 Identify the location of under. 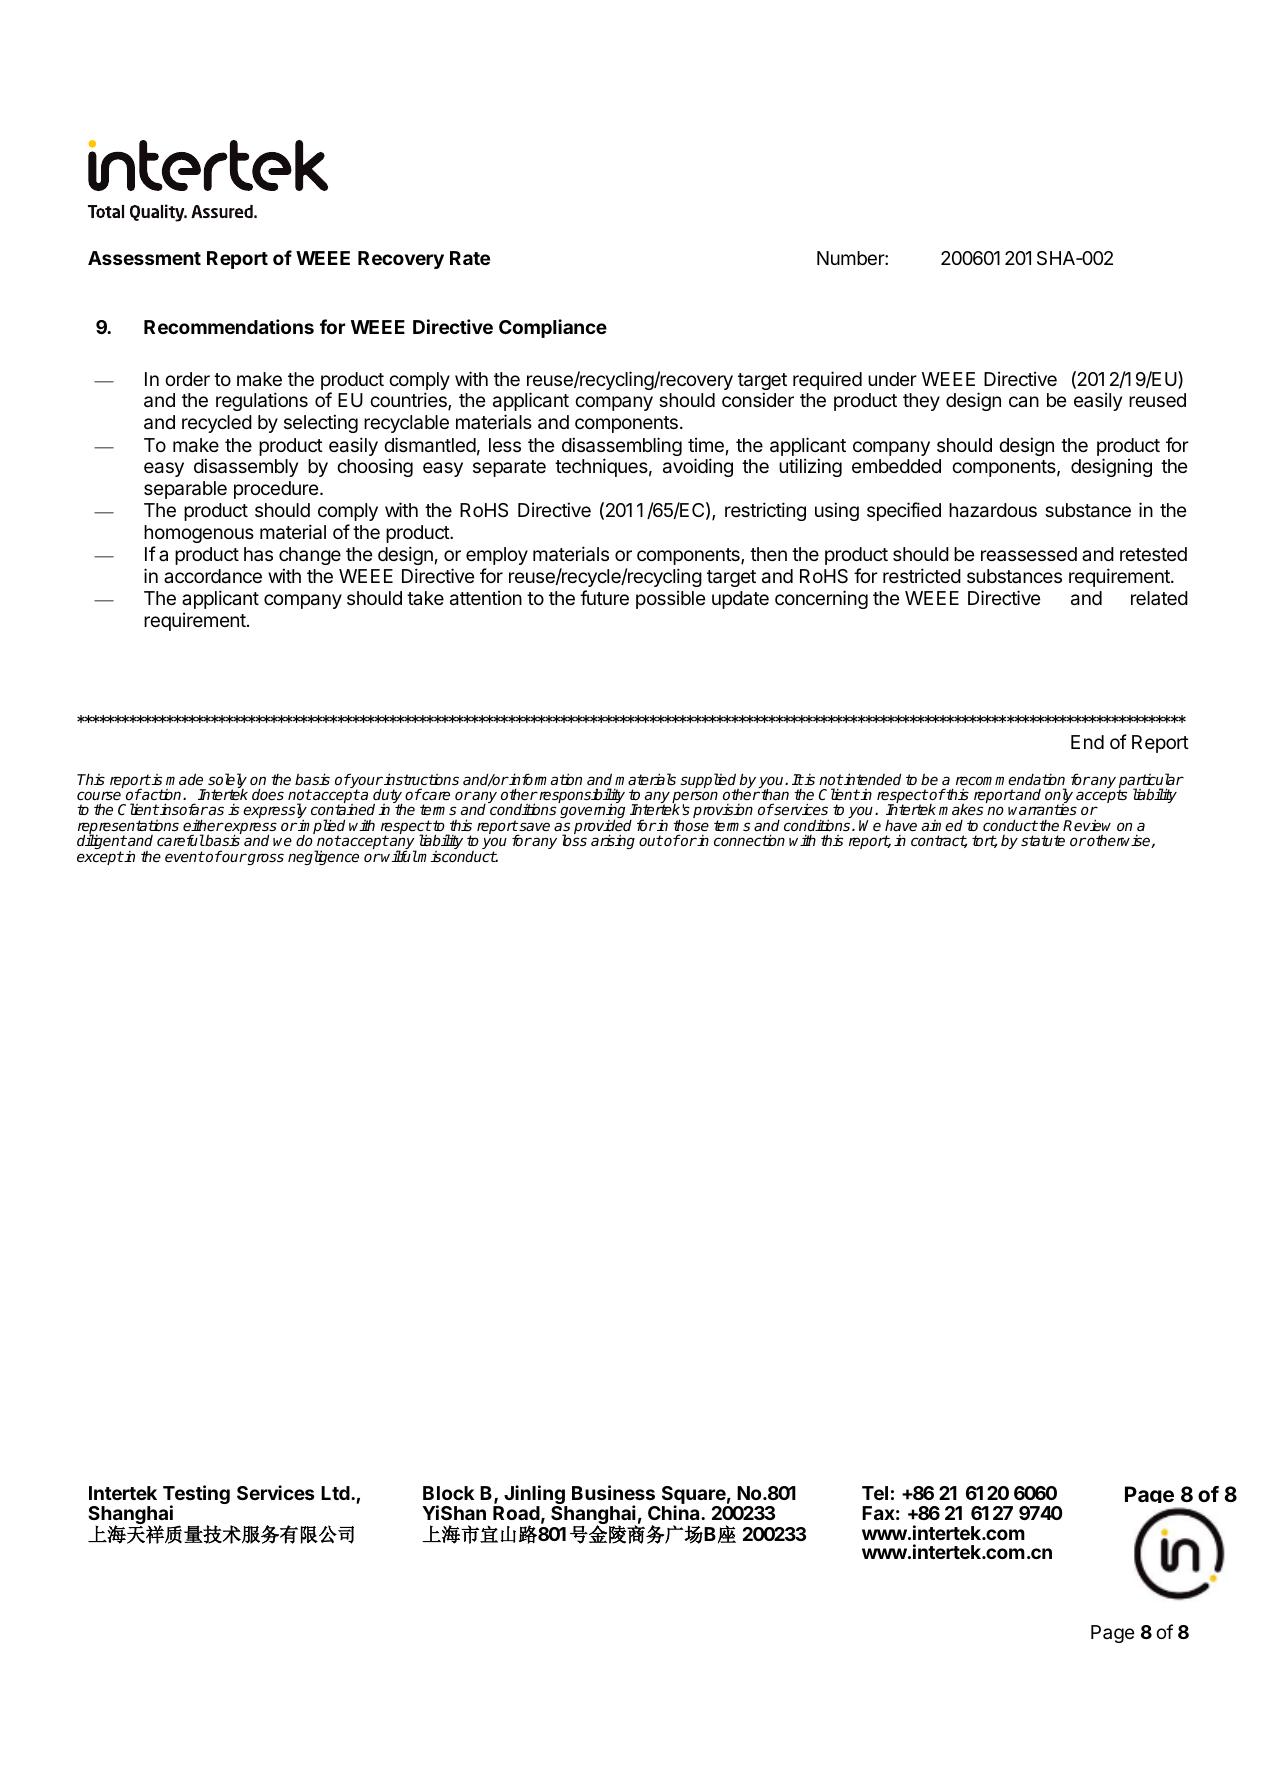
(892, 379).
